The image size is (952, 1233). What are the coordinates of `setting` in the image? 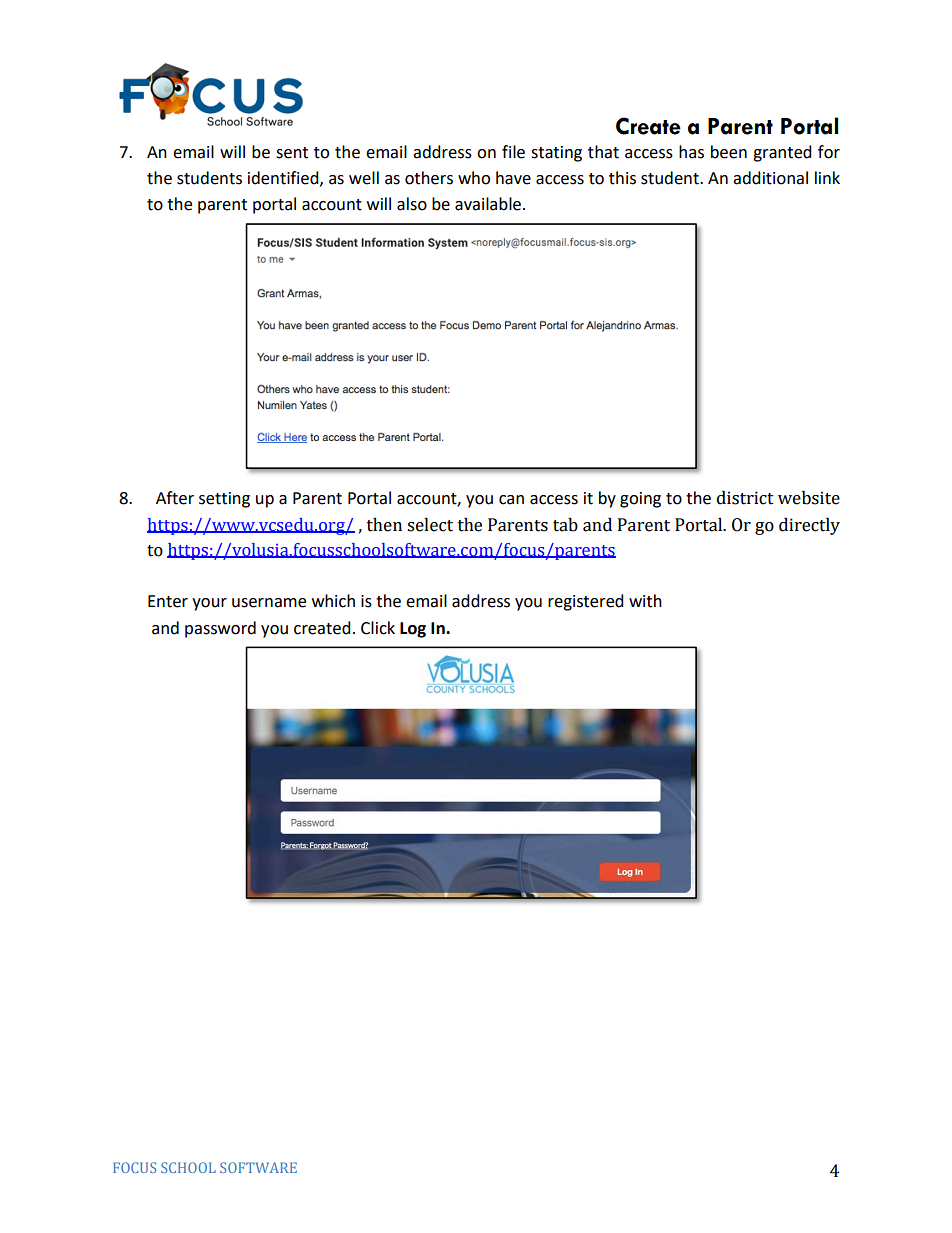 It's located at (224, 500).
